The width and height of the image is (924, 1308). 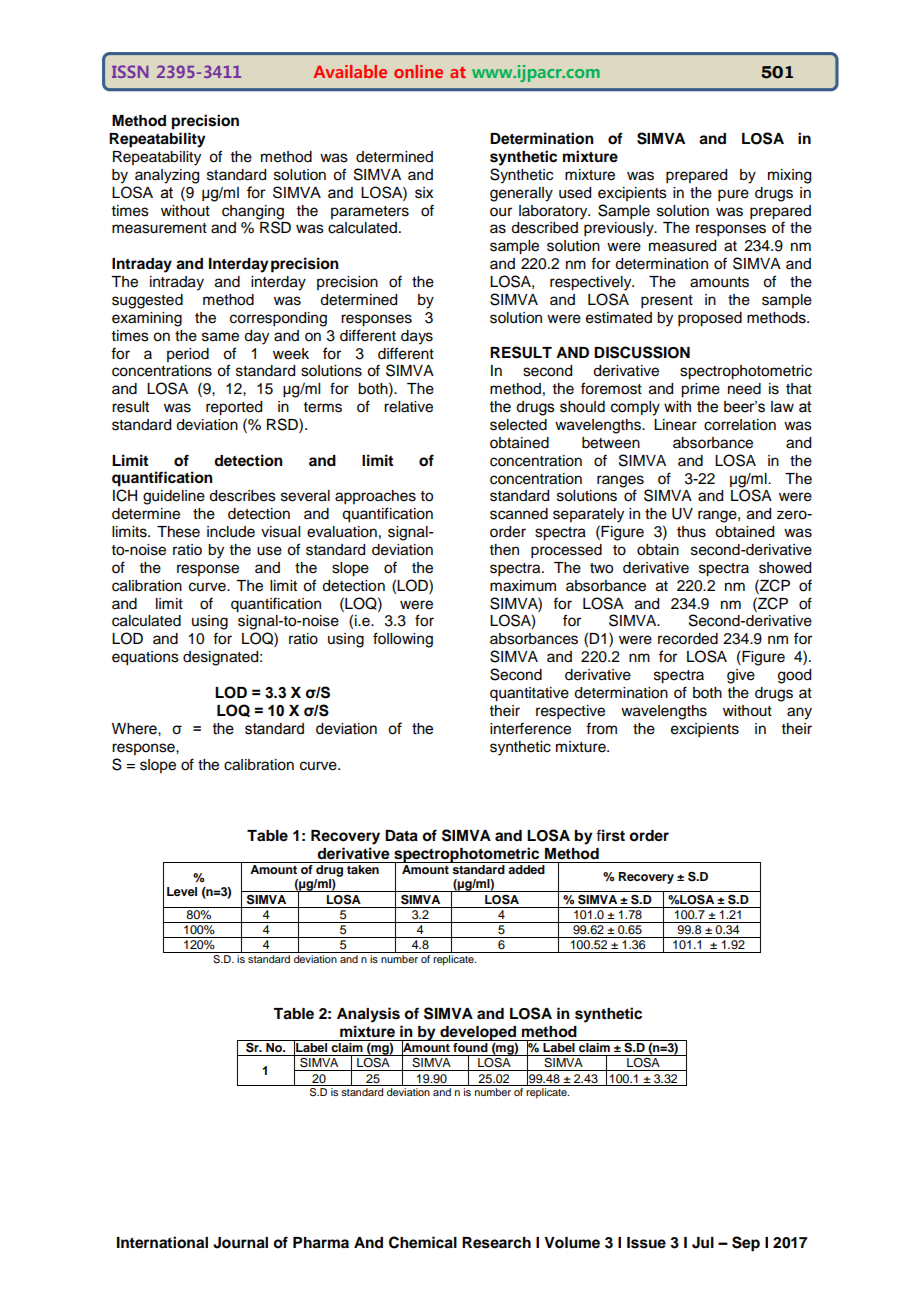 What do you see at coordinates (610, 835) in the image?
I see `first` at bounding box center [610, 835].
